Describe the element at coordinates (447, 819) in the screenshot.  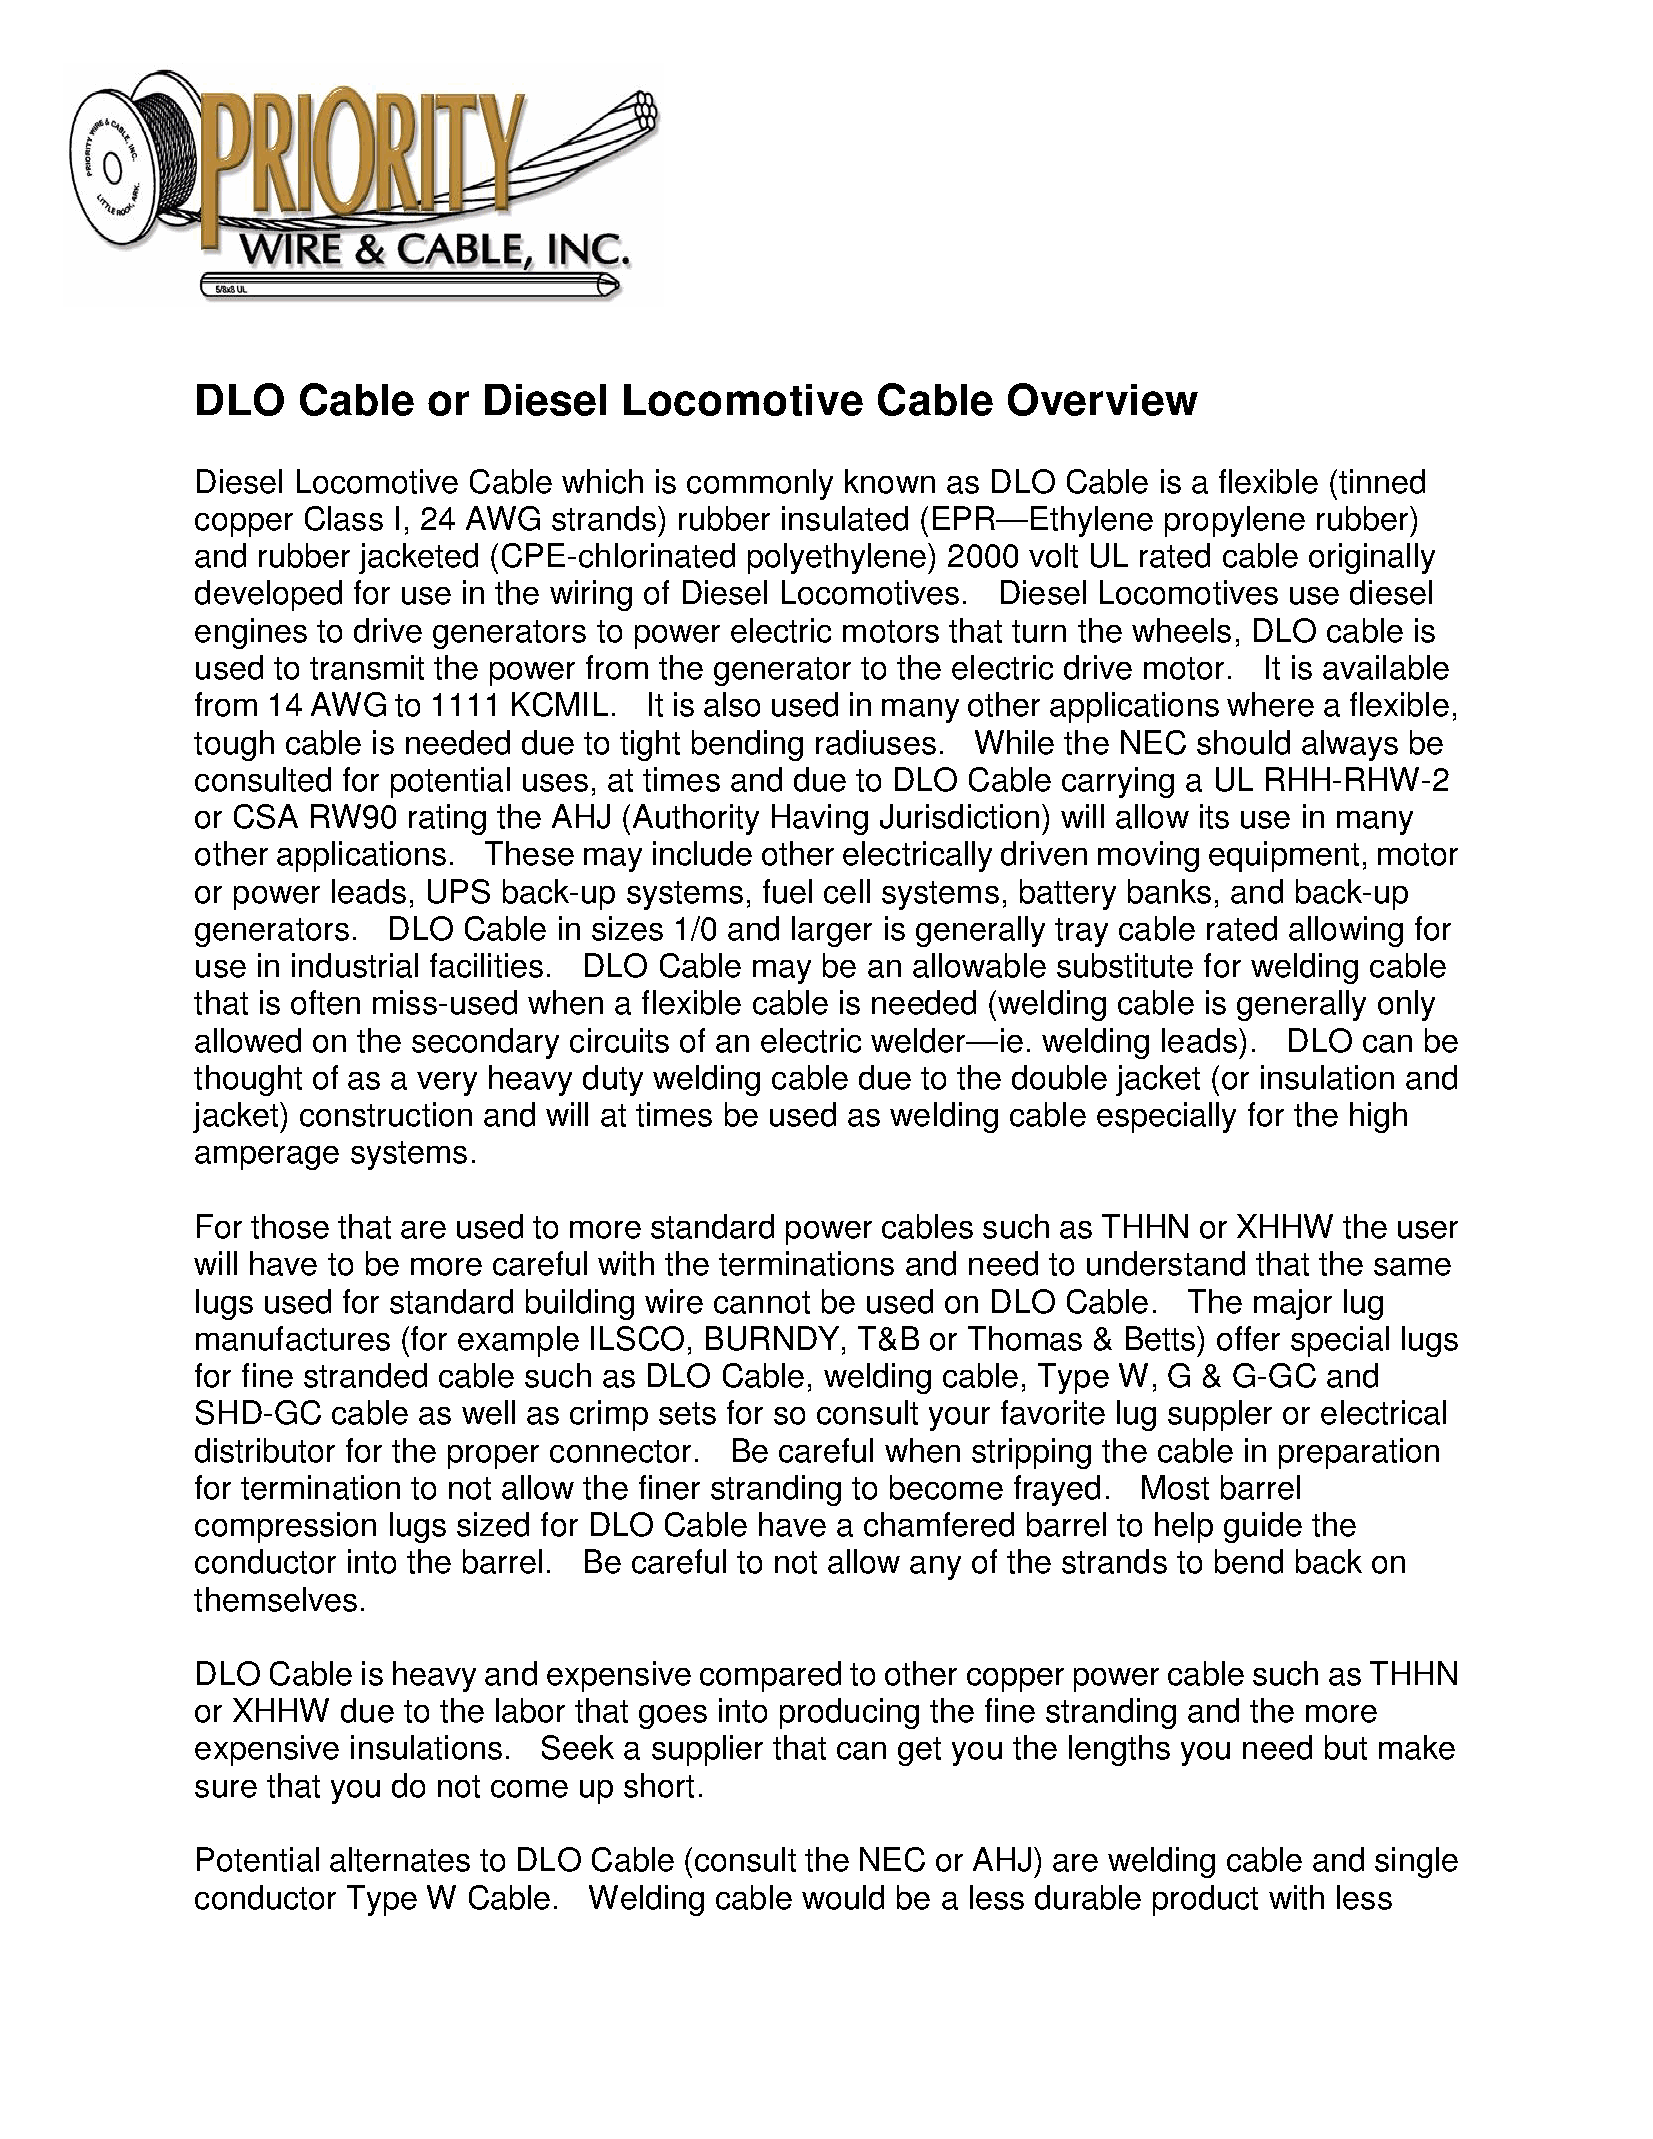
I see `rating` at that location.
